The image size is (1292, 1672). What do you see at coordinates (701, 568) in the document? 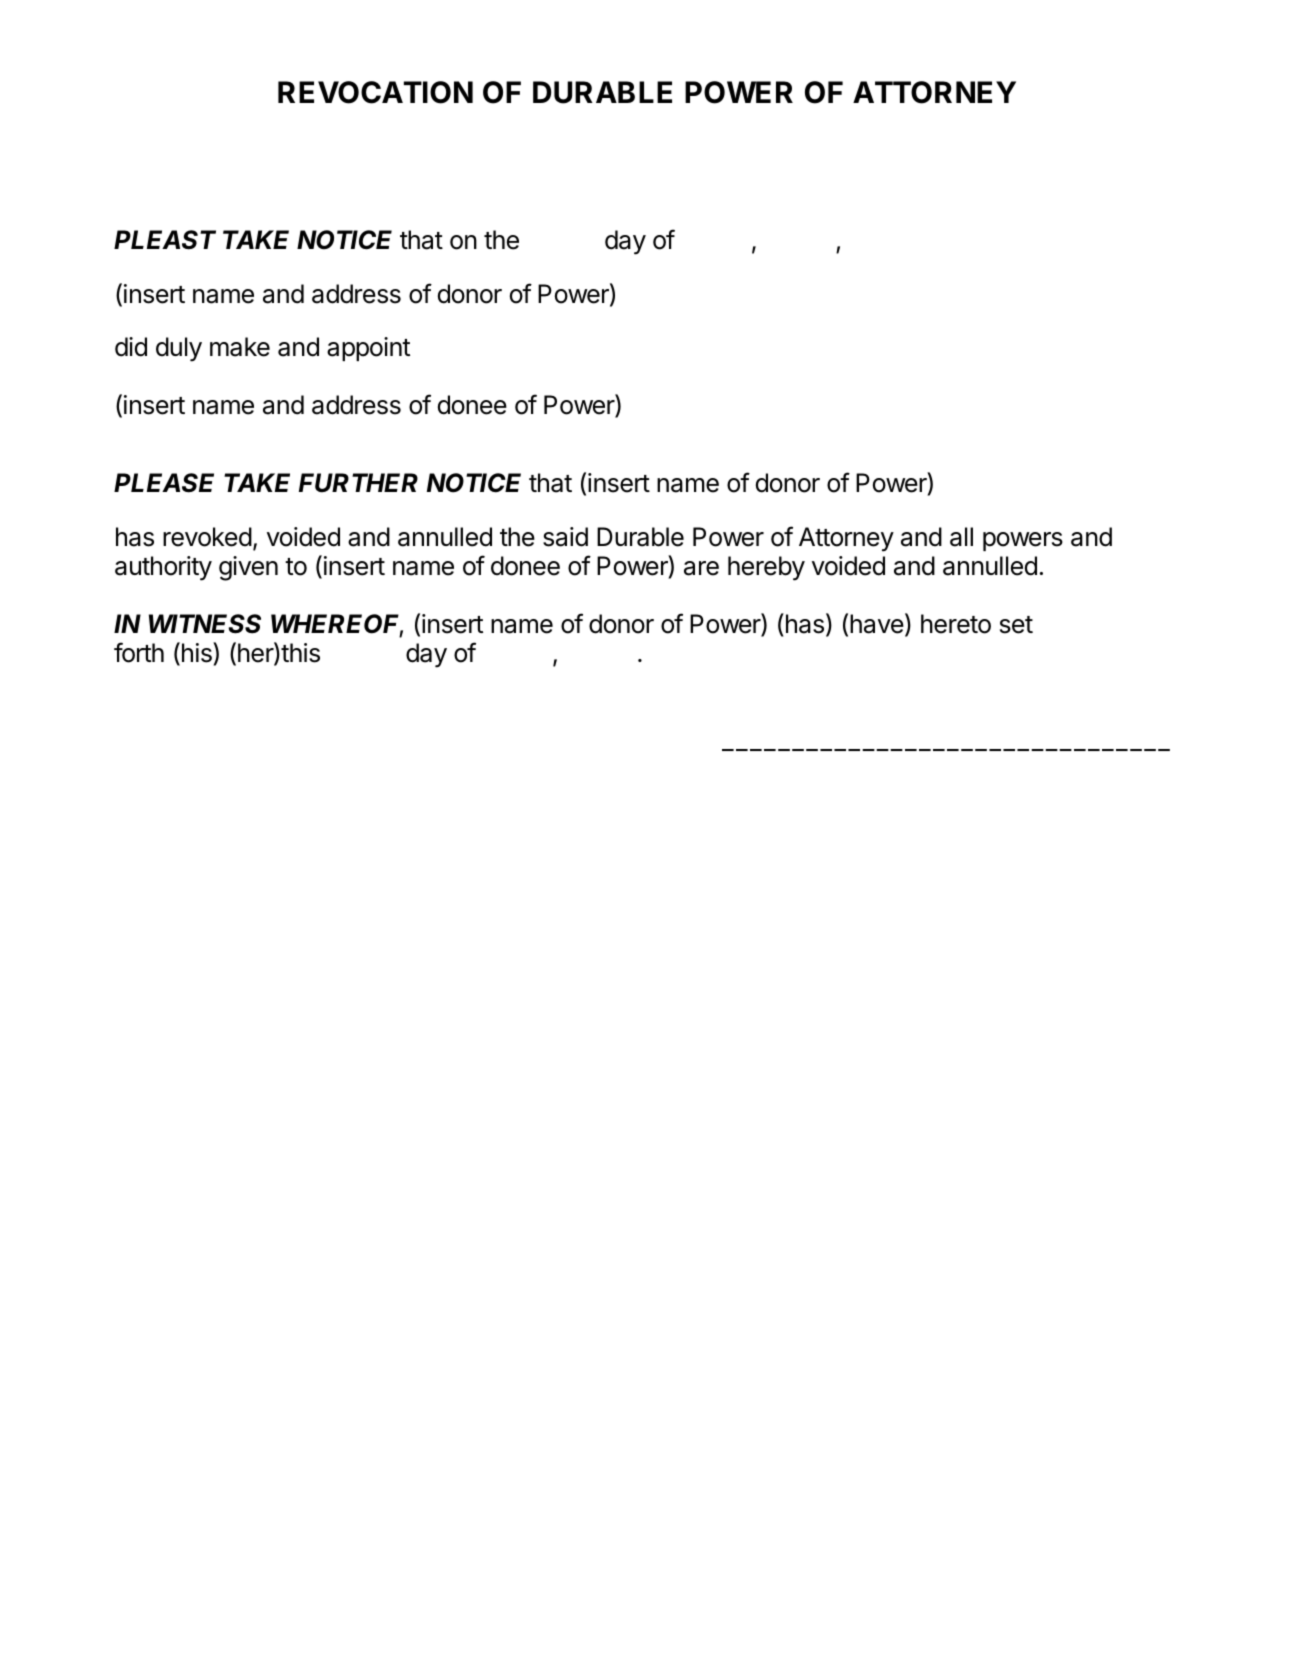
I see `are` at bounding box center [701, 568].
